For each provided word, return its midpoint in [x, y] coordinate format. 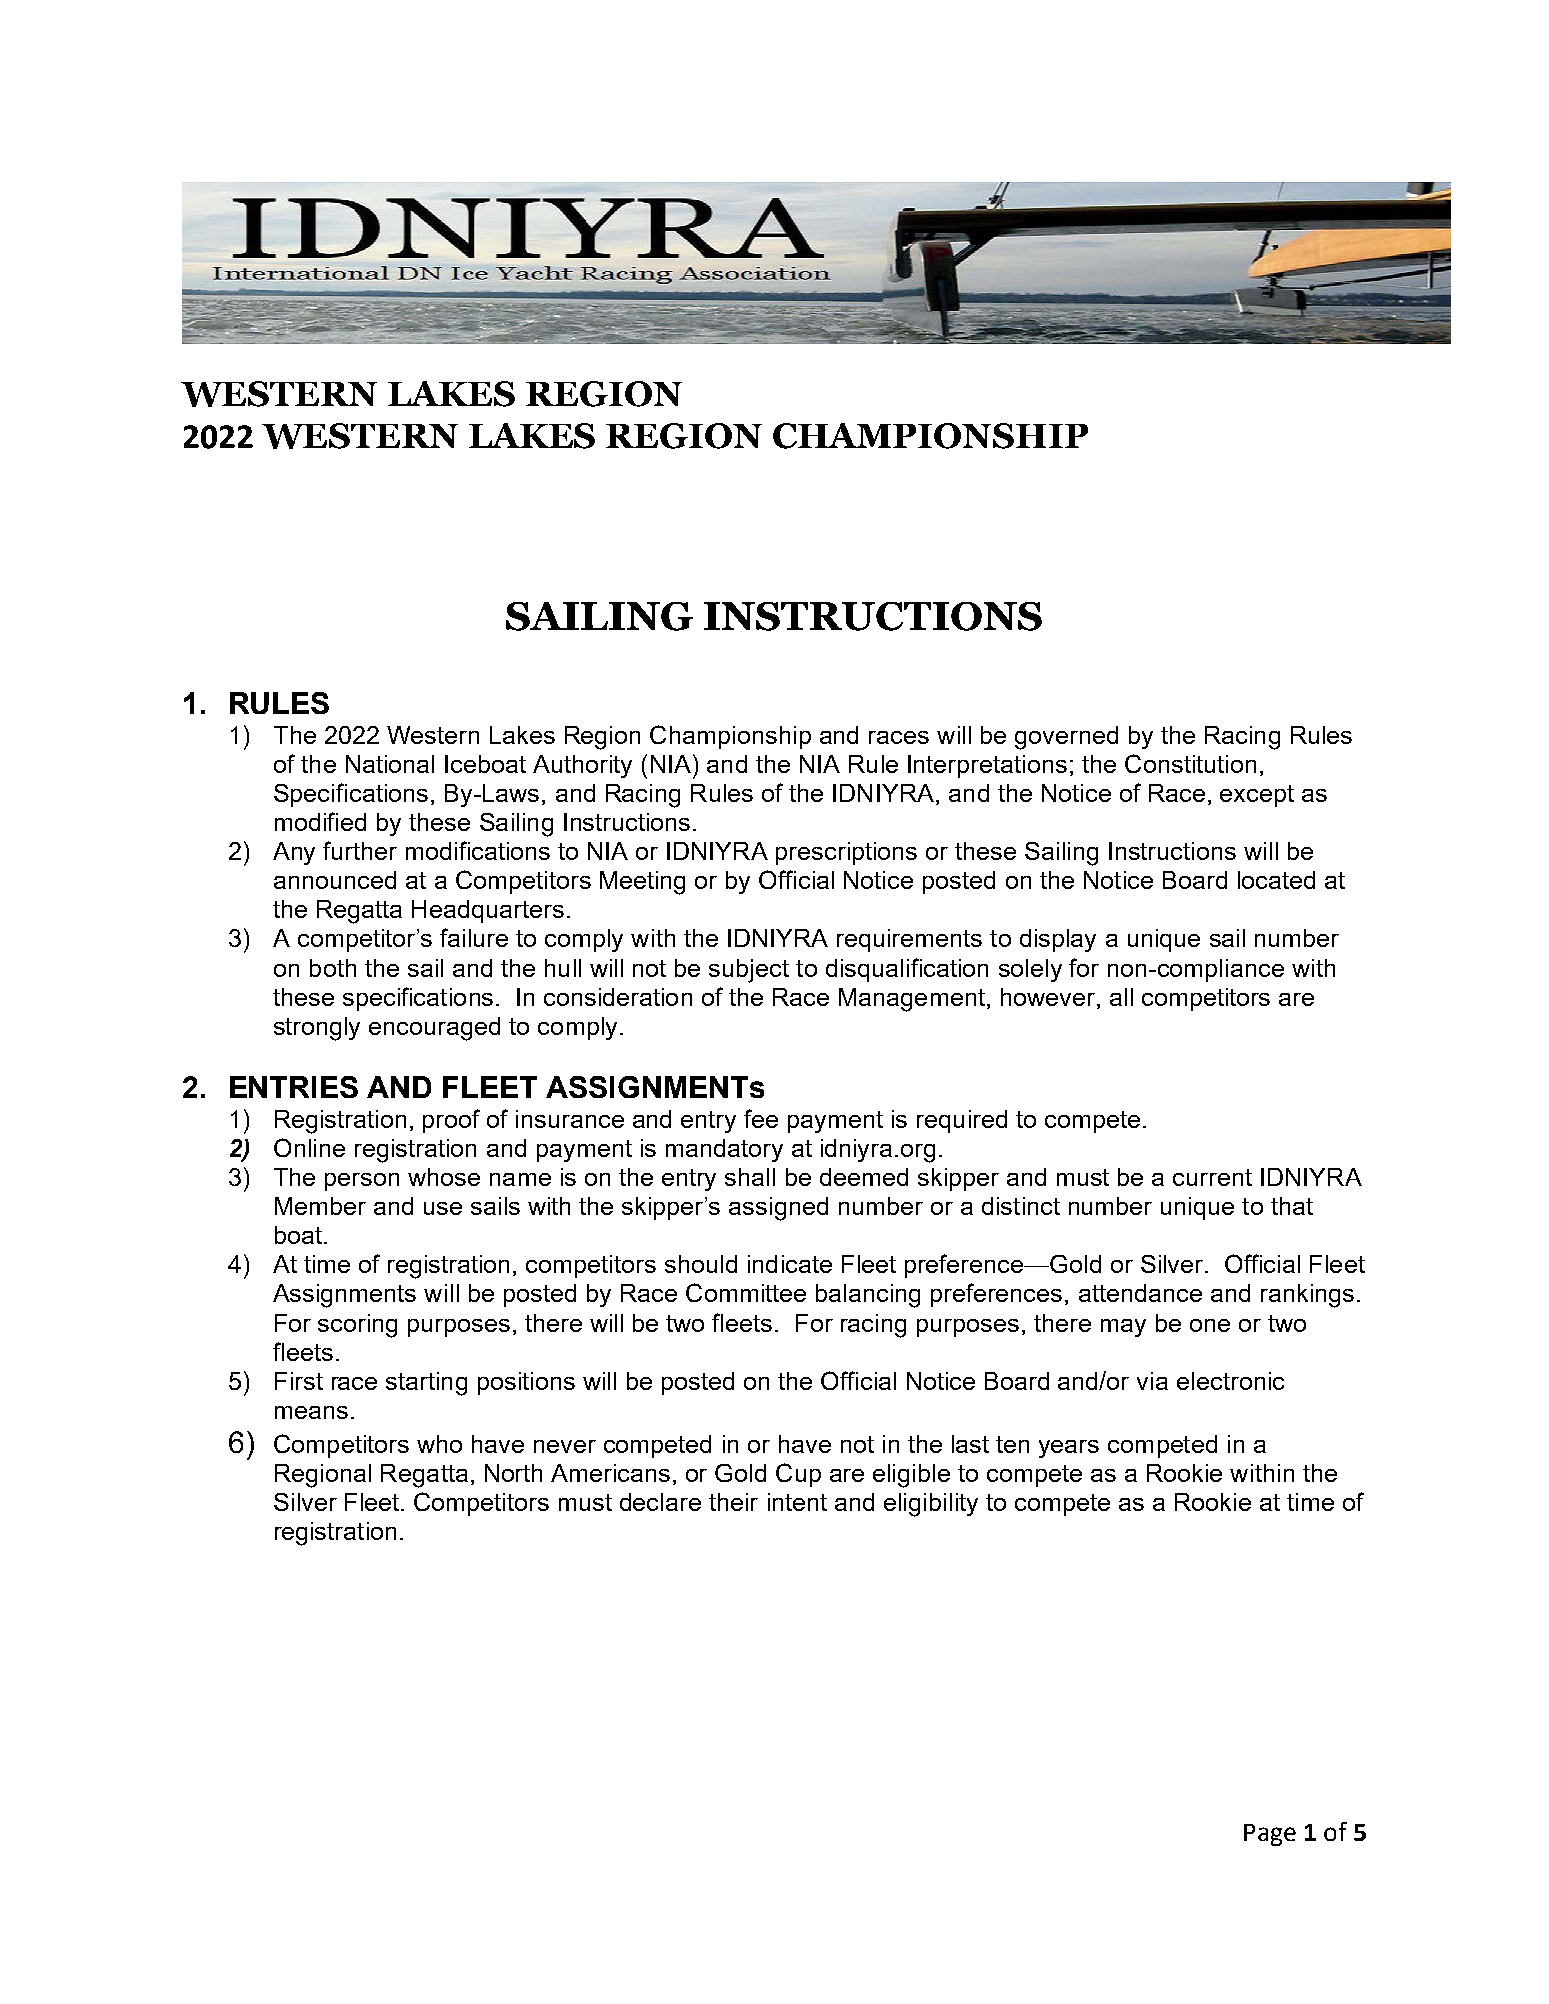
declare [660, 1502]
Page [1270, 1835]
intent [797, 1502]
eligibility [931, 1505]
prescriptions [846, 853]
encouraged [434, 1029]
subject [749, 971]
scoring [357, 1326]
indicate [790, 1264]
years [1069, 1449]
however [1048, 997]
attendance [1140, 1293]
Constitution [1190, 763]
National [390, 764]
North [513, 1473]
